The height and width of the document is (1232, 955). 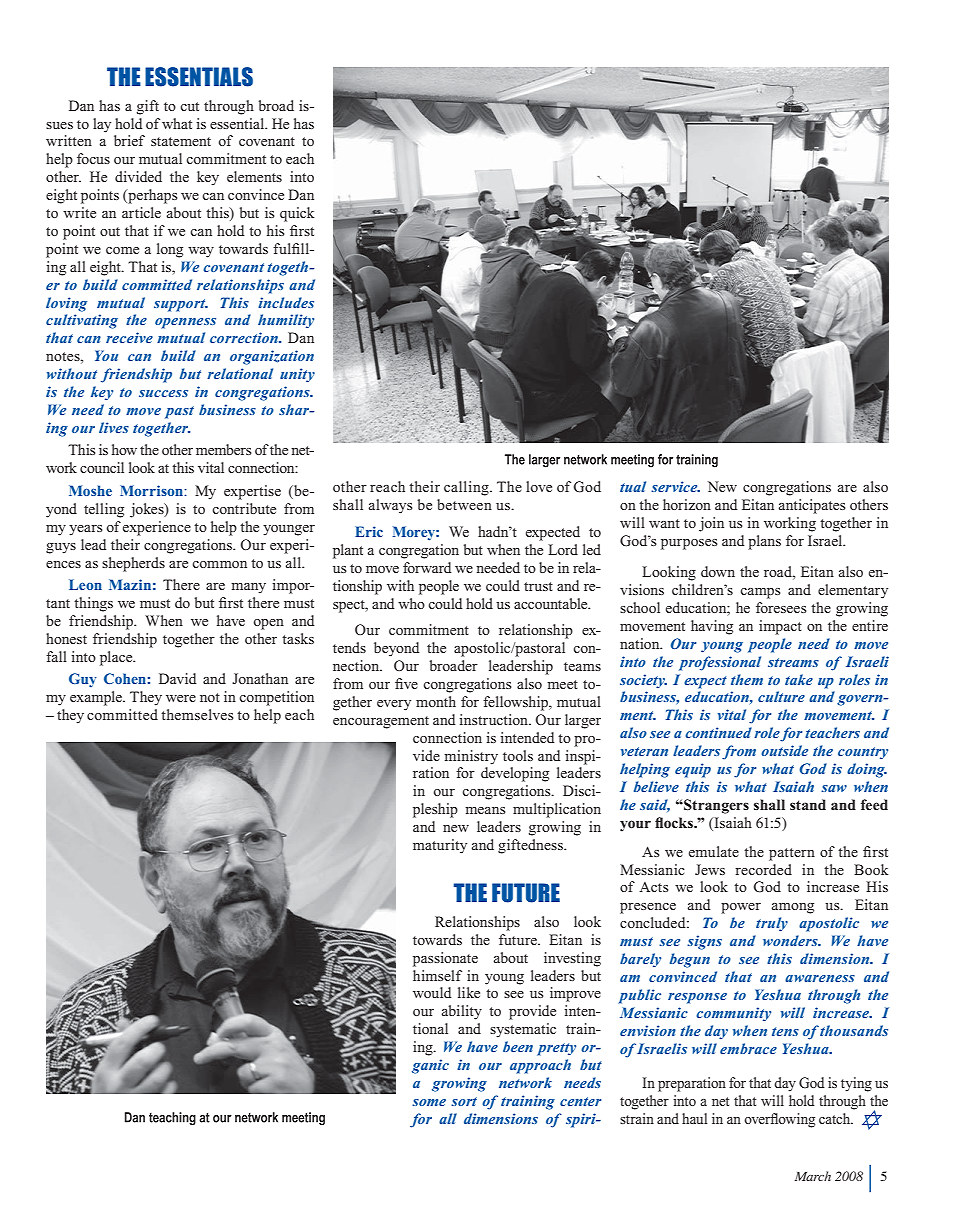 I want to click on service, so click(x=675, y=486).
